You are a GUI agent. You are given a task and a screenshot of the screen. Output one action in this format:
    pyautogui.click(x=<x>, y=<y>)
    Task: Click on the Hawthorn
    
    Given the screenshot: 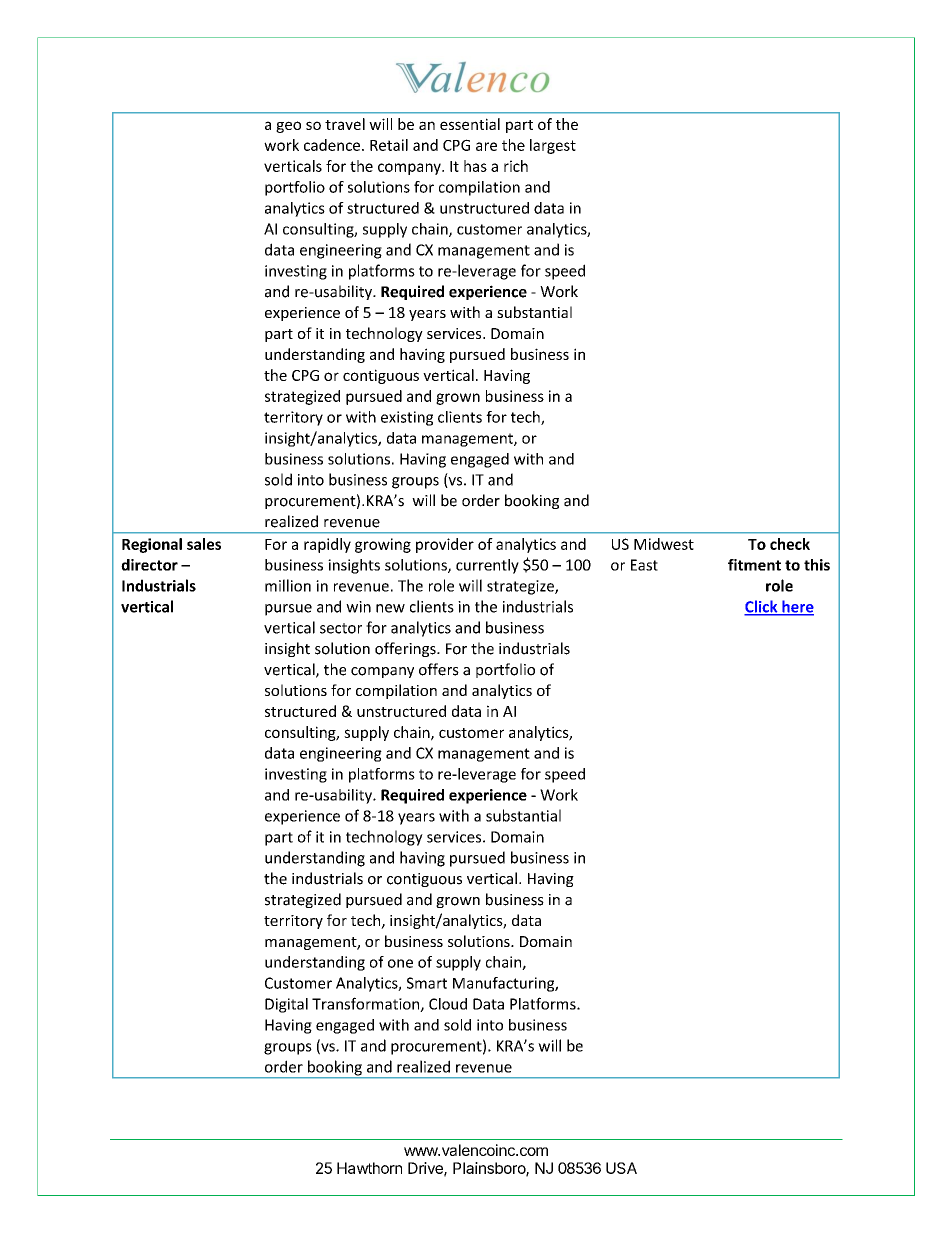 What is the action you would take?
    pyautogui.click(x=369, y=1168)
